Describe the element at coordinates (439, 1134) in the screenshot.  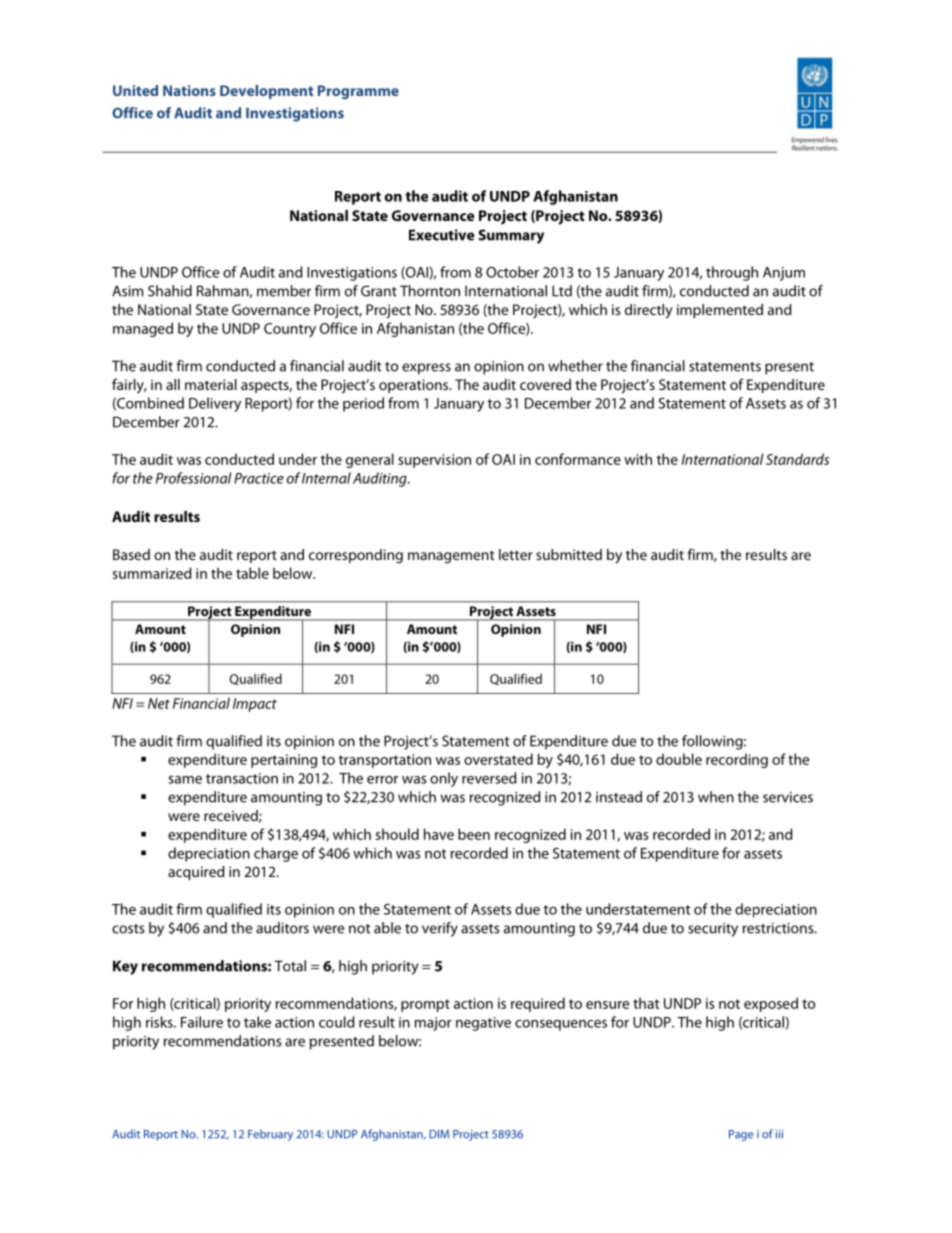
I see `DIM` at that location.
